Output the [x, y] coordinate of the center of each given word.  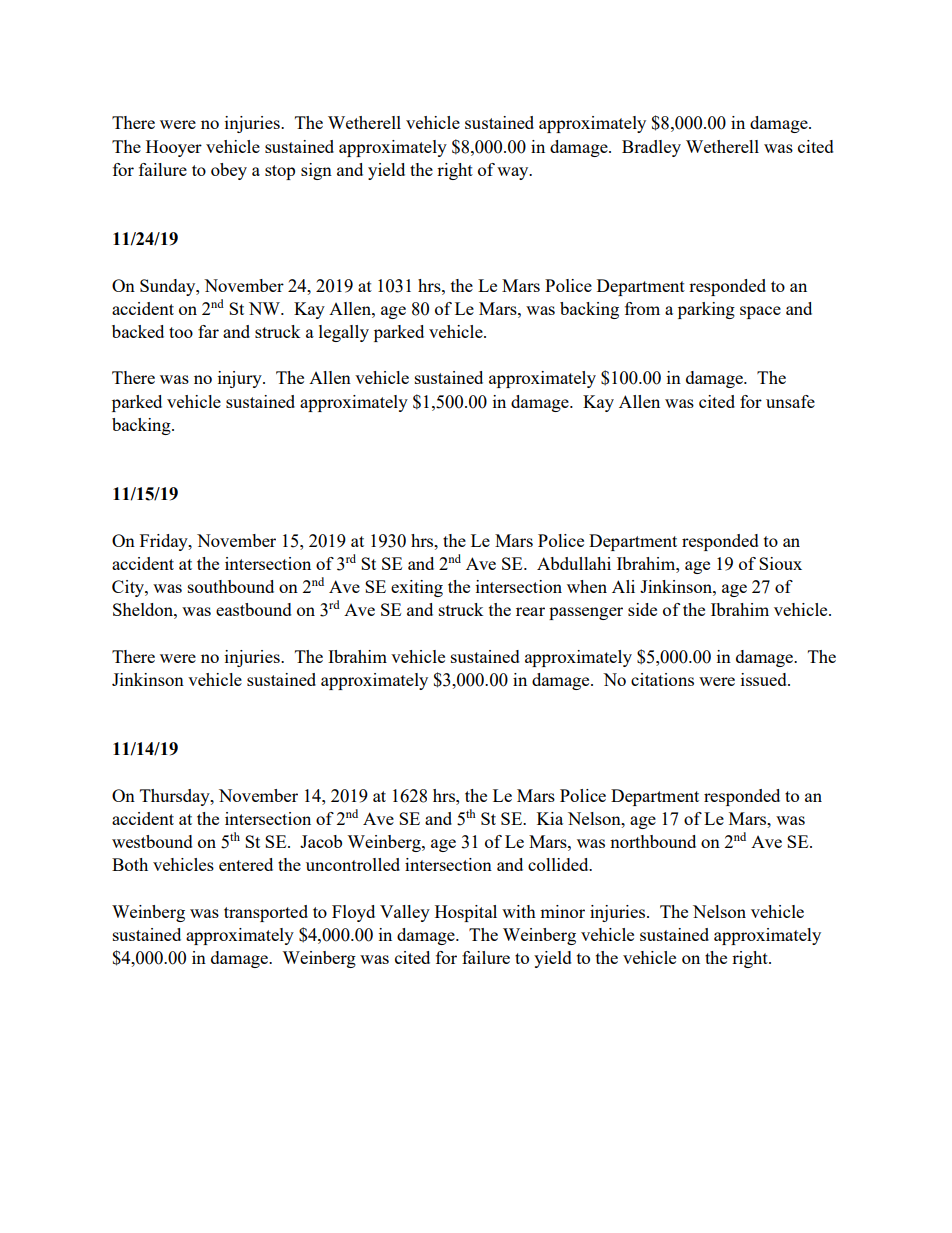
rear [530, 611]
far [208, 331]
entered [246, 864]
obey [229, 171]
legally [344, 333]
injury [241, 379]
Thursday [176, 797]
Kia [550, 818]
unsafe [790, 401]
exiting [417, 588]
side [642, 609]
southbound [231, 586]
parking [706, 310]
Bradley [651, 148]
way [514, 173]
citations [662, 679]
